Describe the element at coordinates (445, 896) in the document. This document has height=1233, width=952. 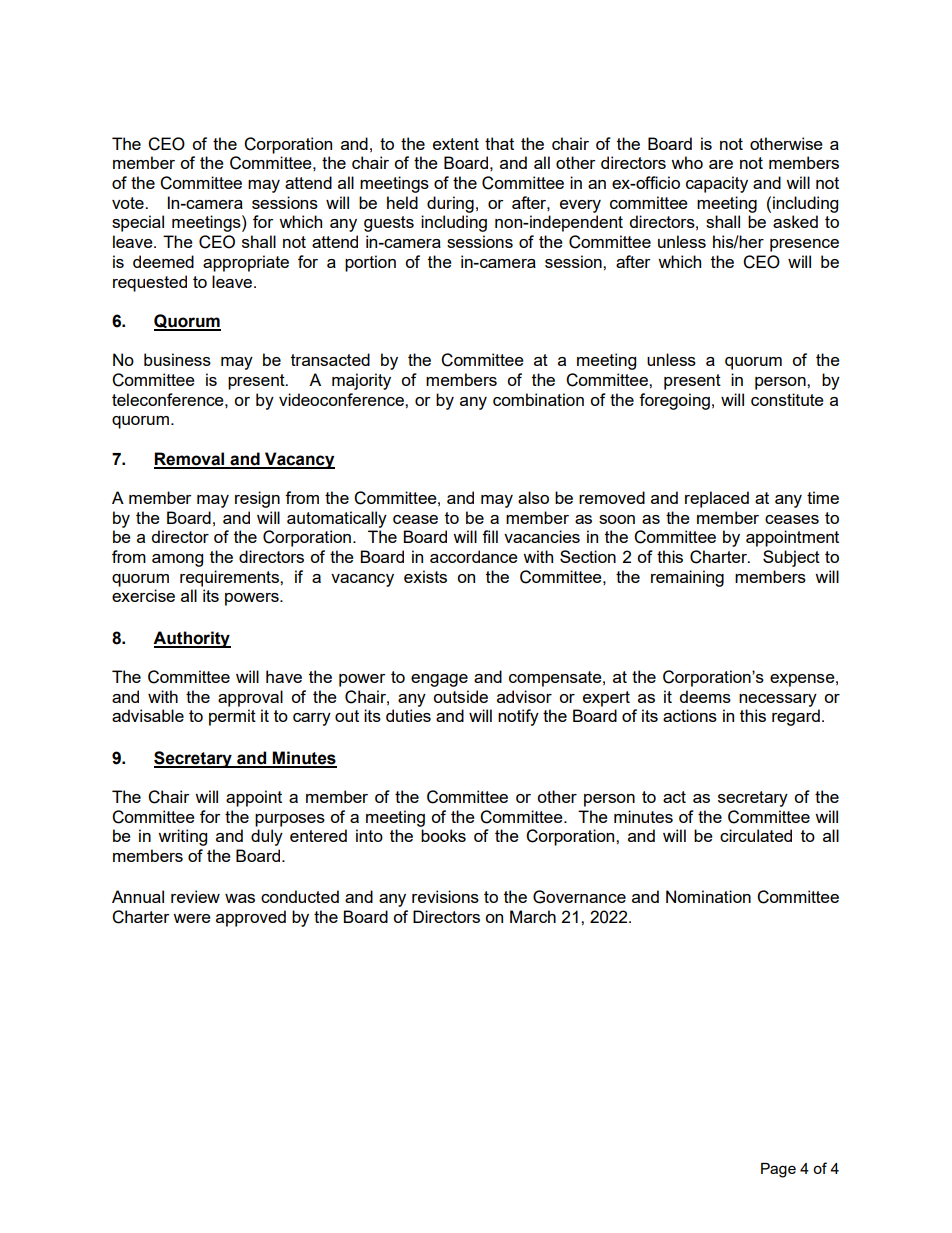
I see `revisions` at that location.
